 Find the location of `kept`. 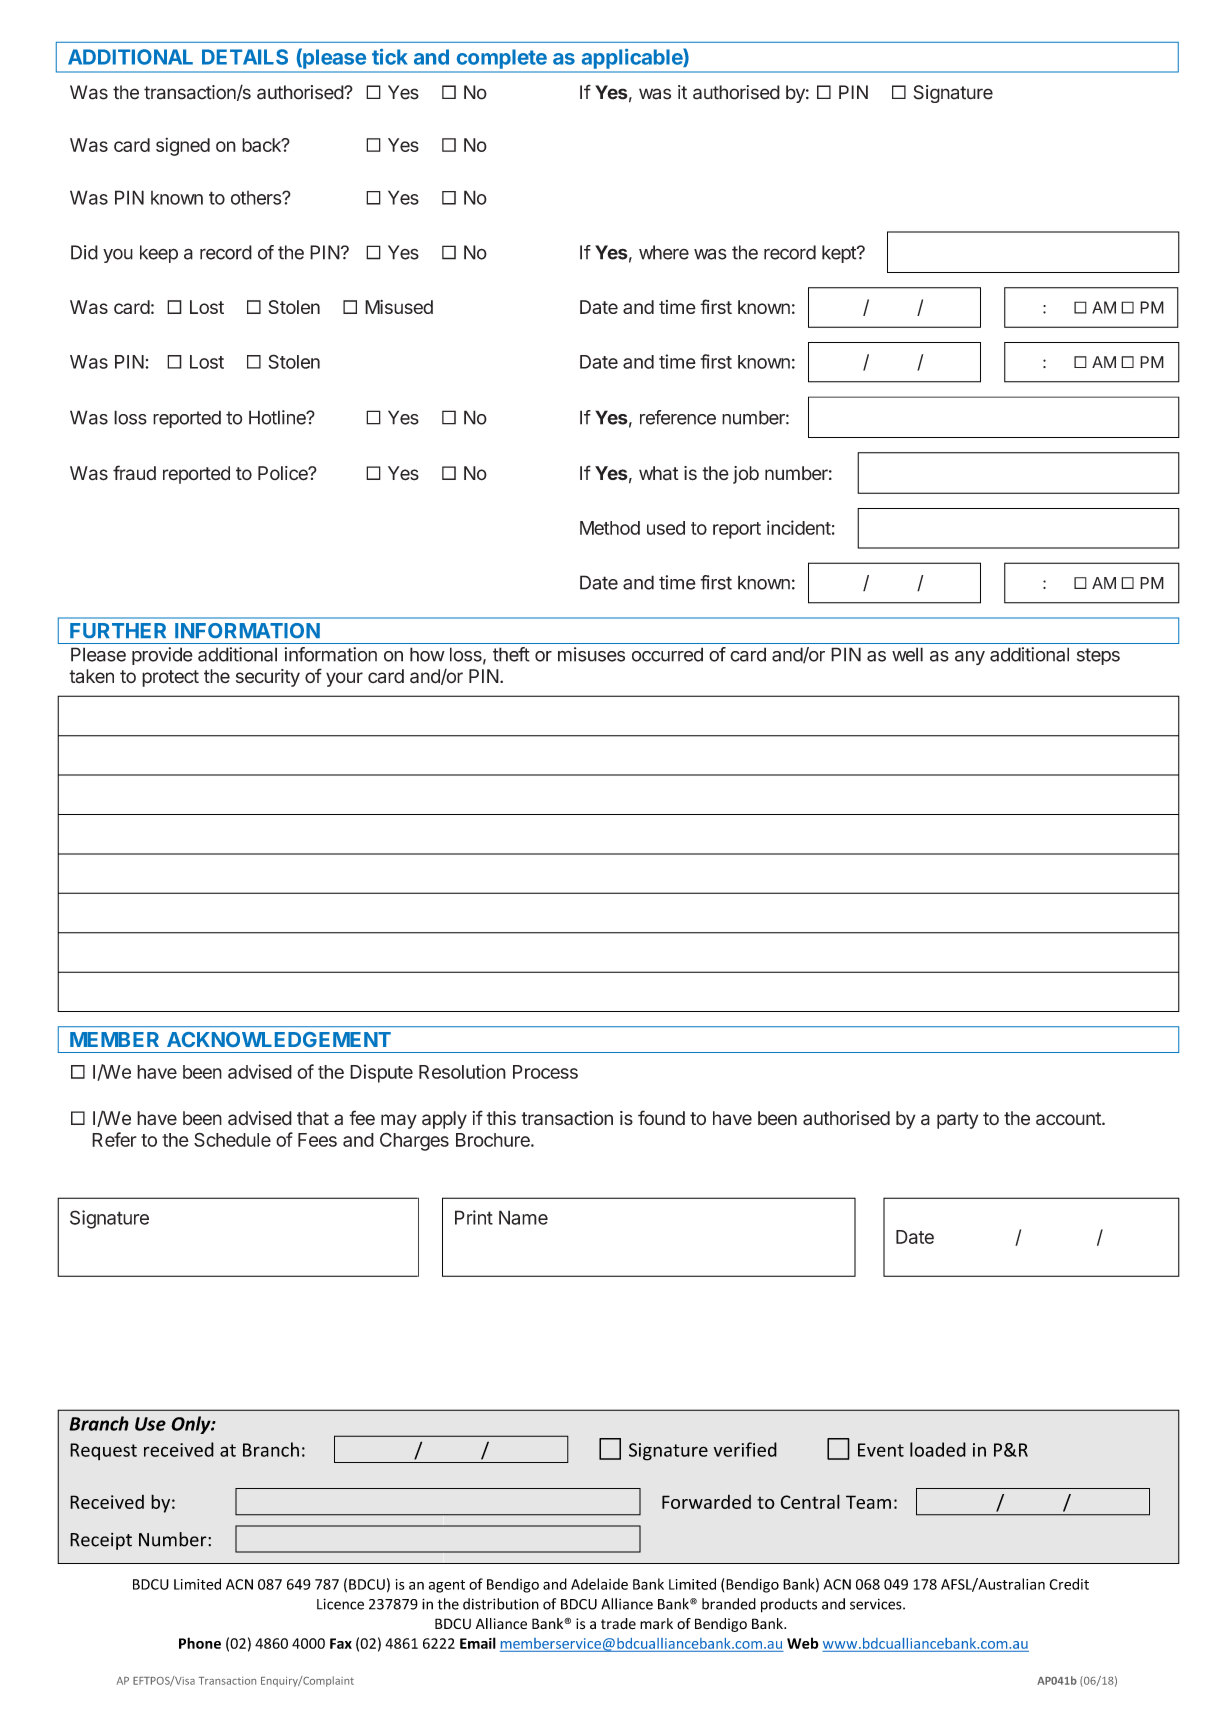

kept is located at coordinates (840, 254).
